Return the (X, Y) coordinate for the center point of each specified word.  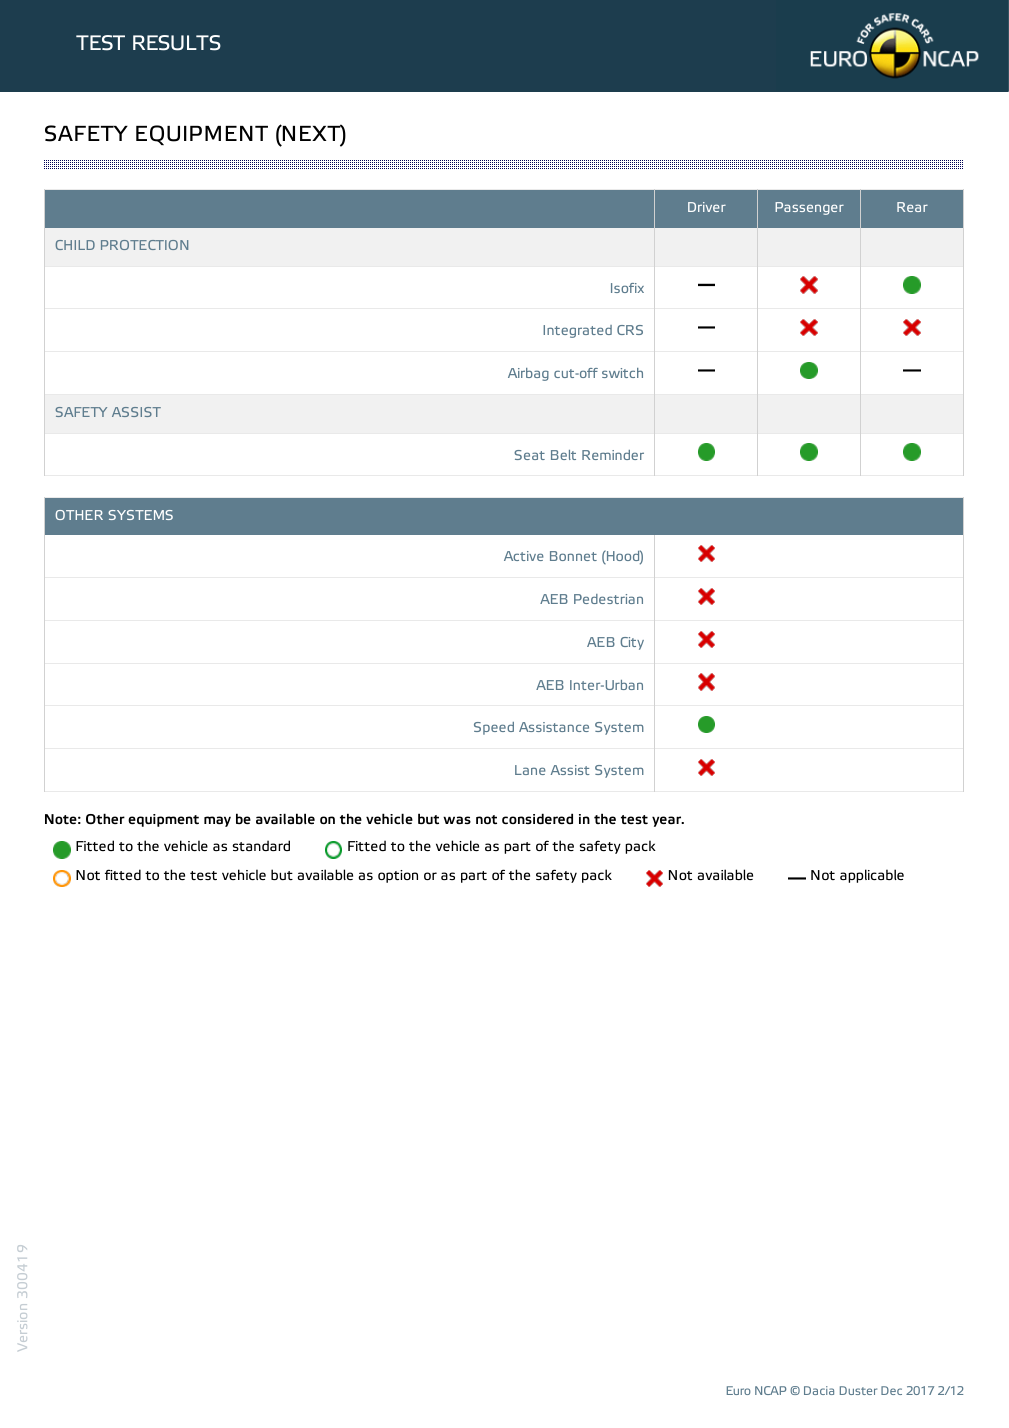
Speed (494, 728)
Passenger (809, 208)
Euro (739, 1390)
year (668, 821)
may (217, 821)
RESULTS (177, 43)
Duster (858, 1390)
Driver (707, 207)
